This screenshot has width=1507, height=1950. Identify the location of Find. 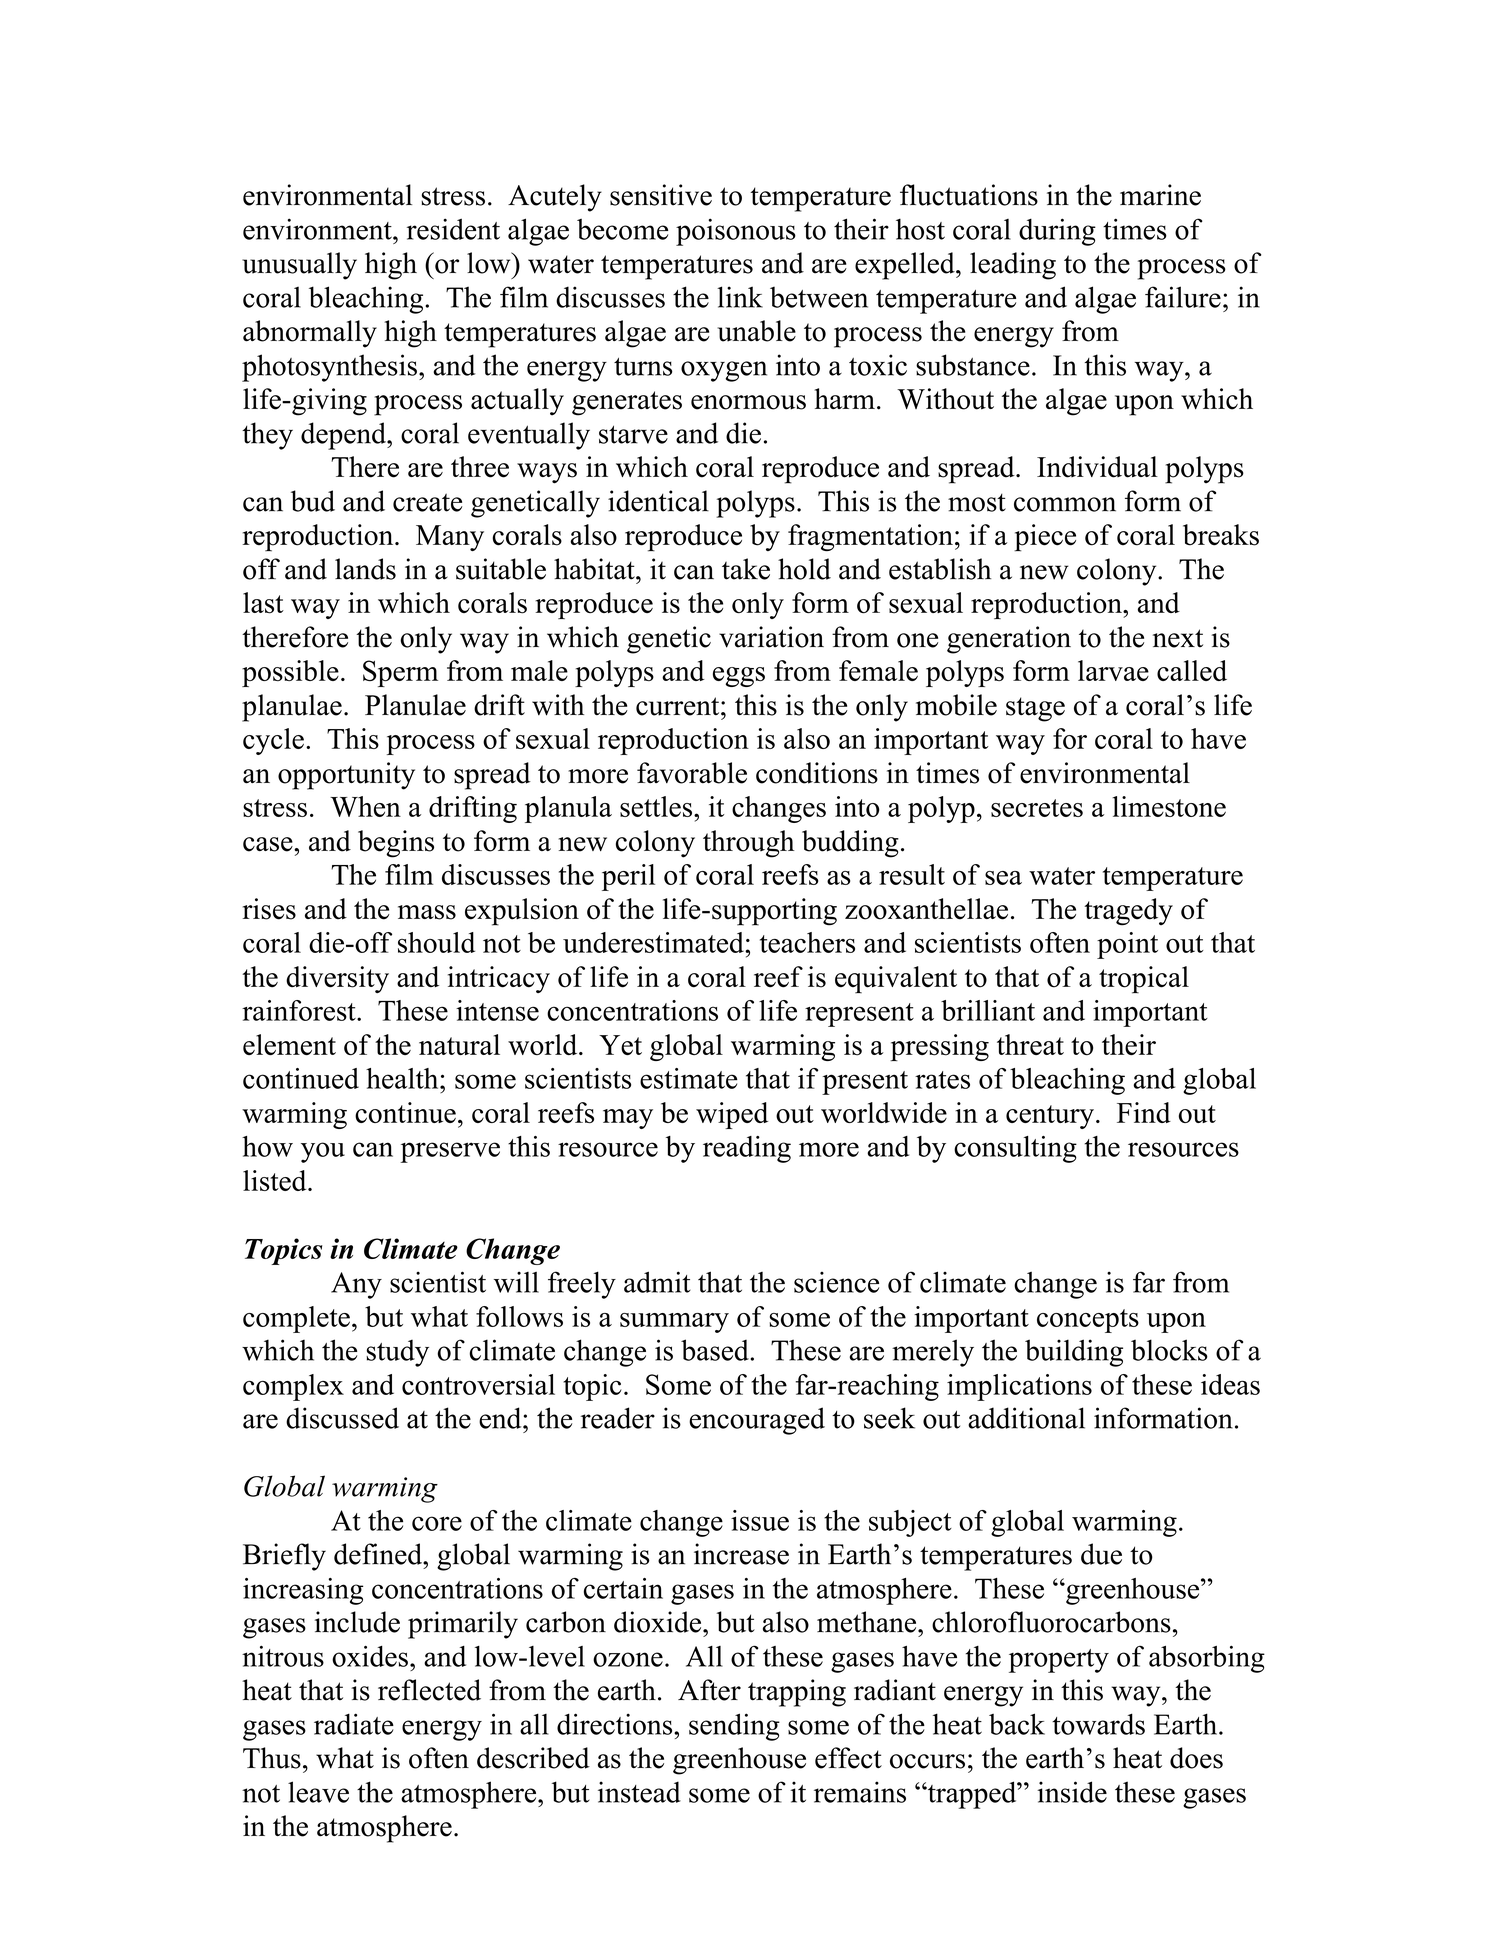
(1144, 1112).
